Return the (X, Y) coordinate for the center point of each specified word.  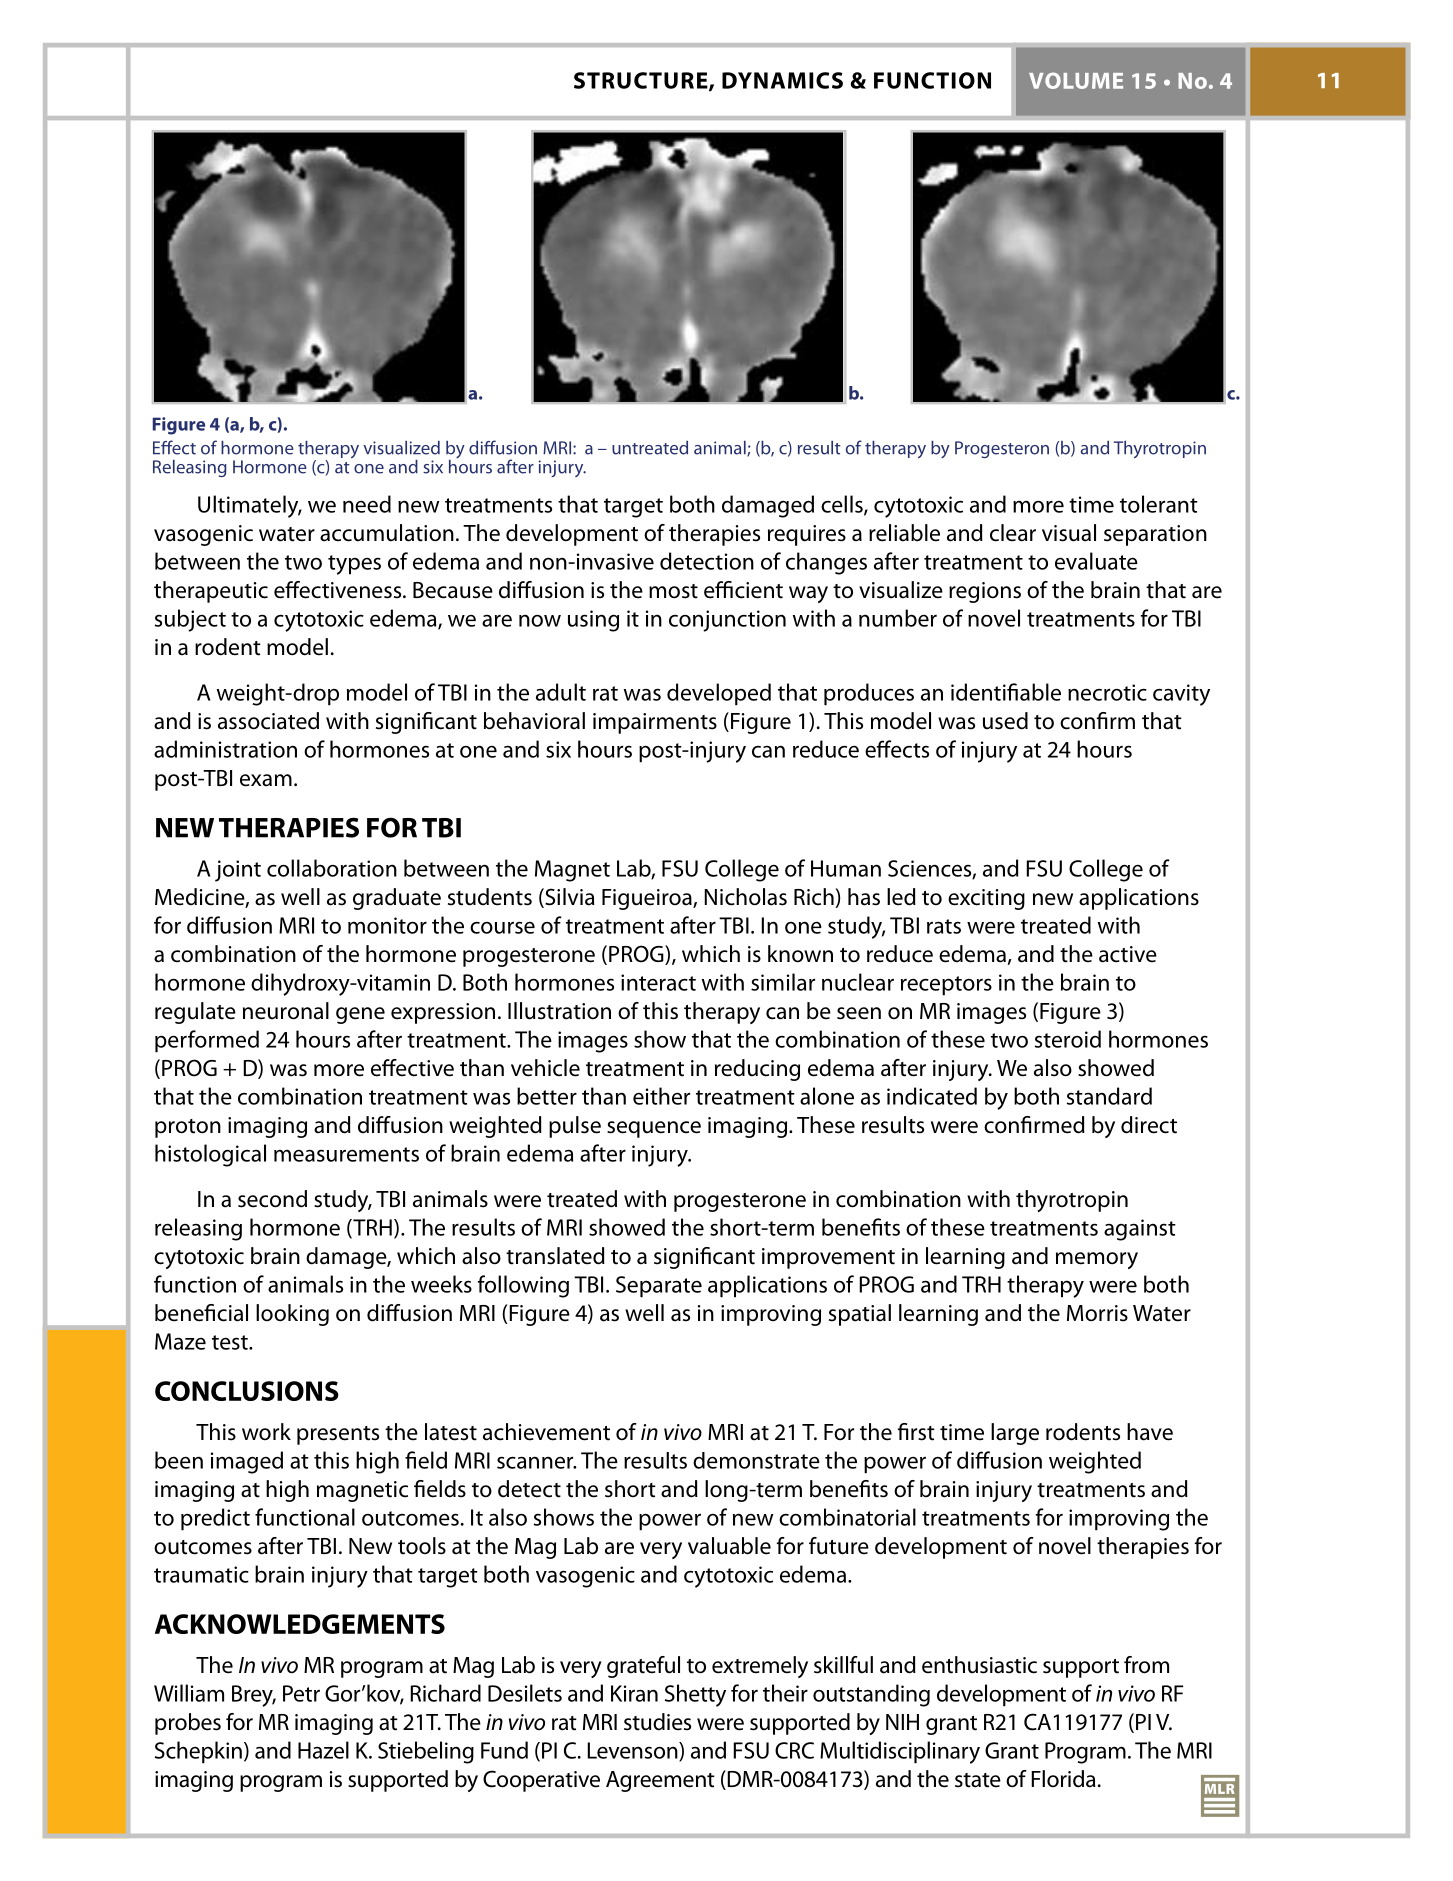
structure (642, 81)
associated (268, 721)
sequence (654, 1129)
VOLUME (1076, 80)
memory (1097, 1260)
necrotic (1107, 692)
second (272, 1199)
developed (719, 694)
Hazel (323, 1750)
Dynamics (782, 80)
